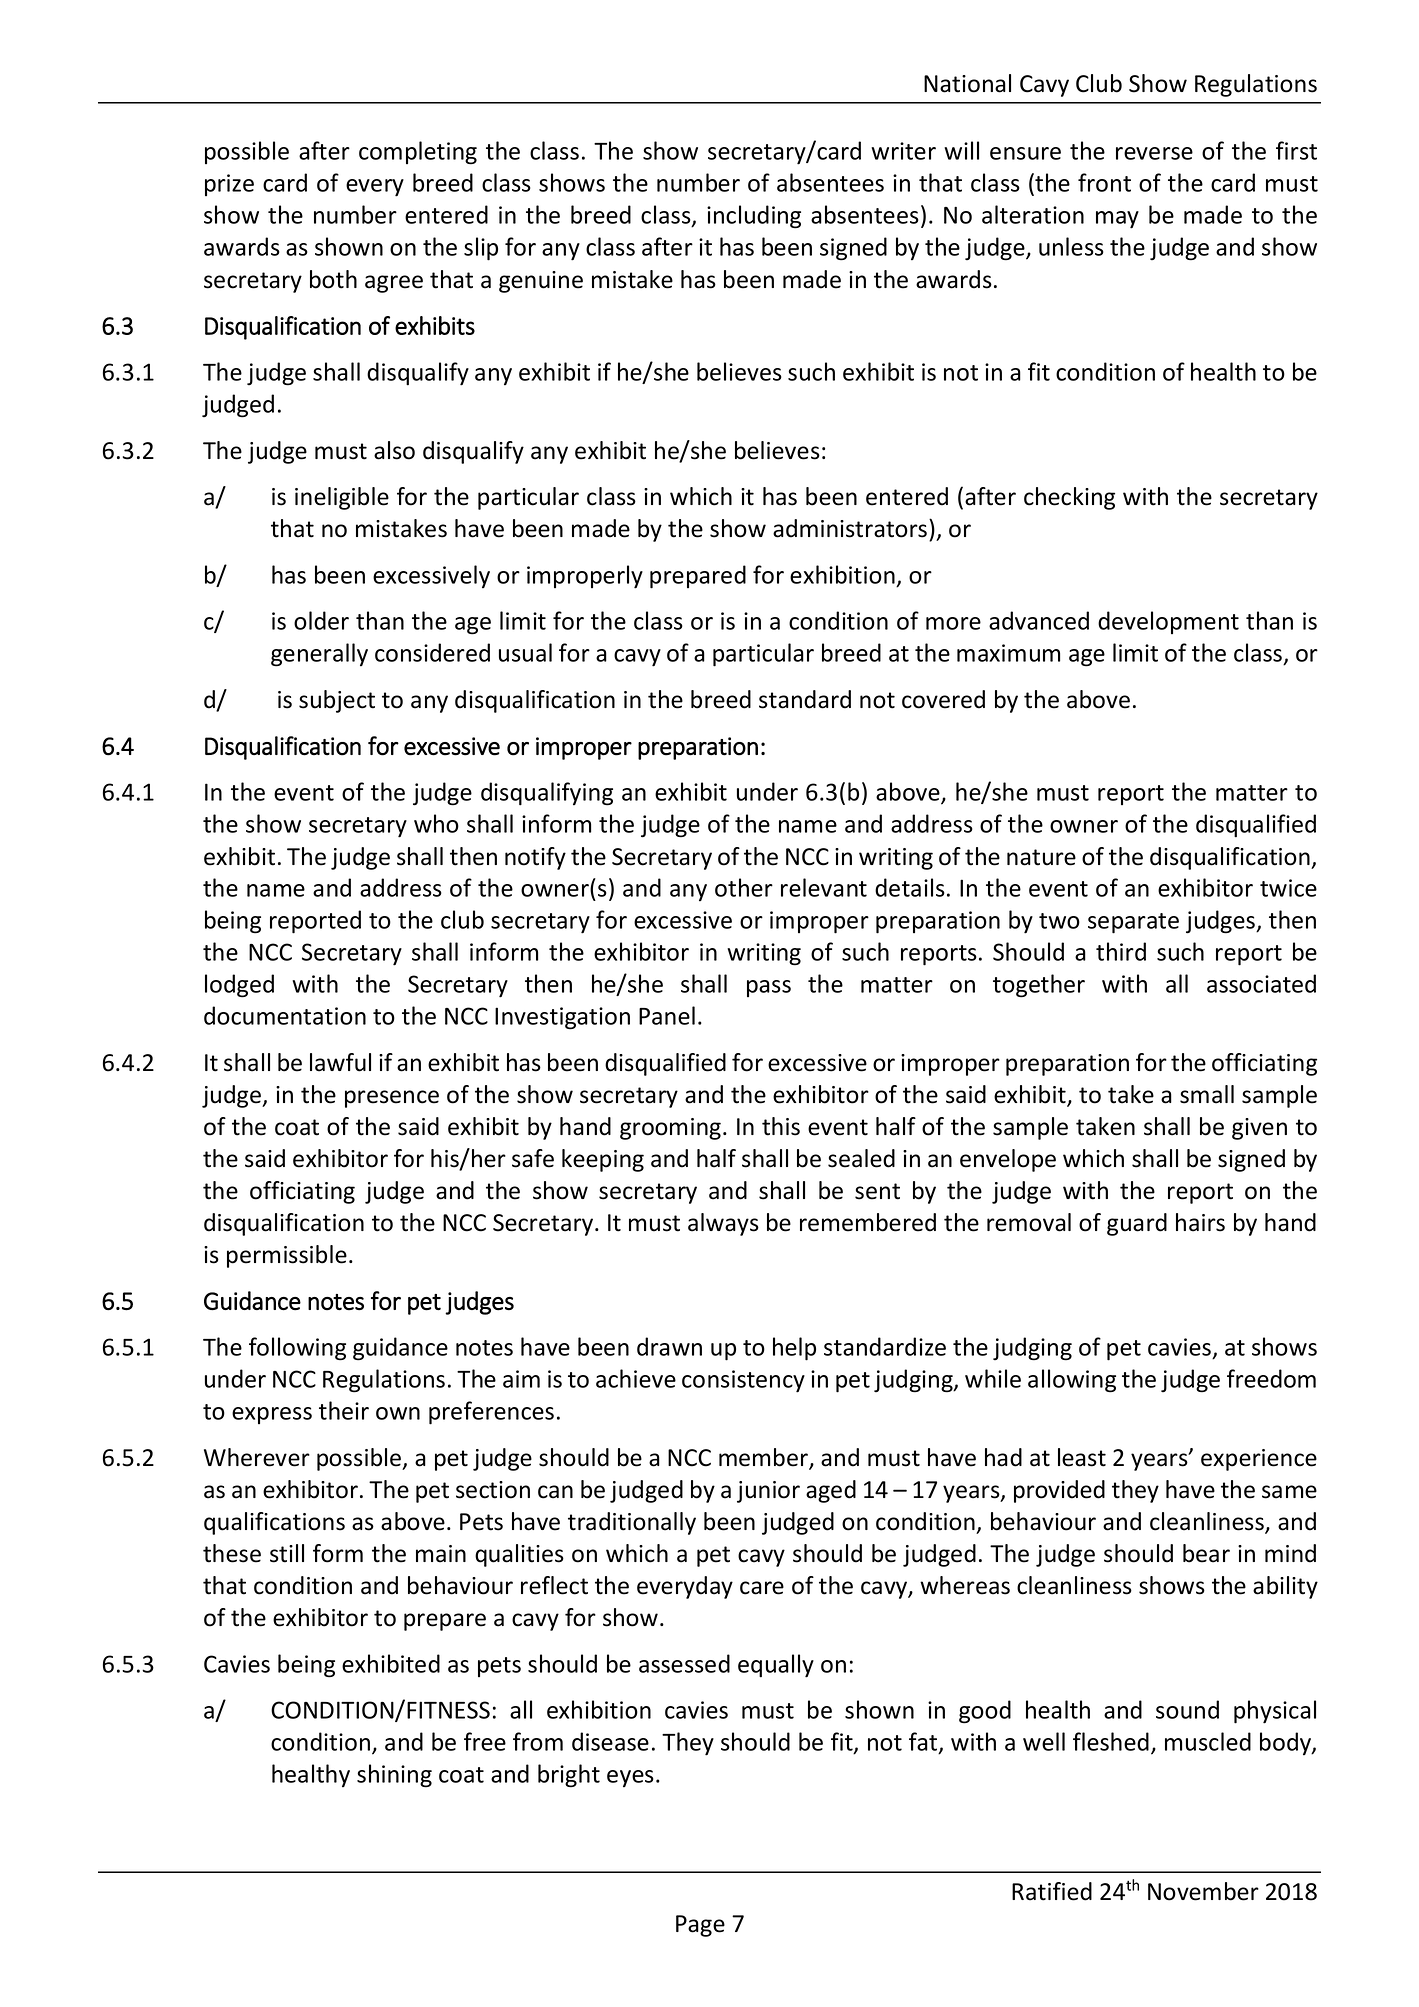  I want to click on reverse, so click(1154, 153).
